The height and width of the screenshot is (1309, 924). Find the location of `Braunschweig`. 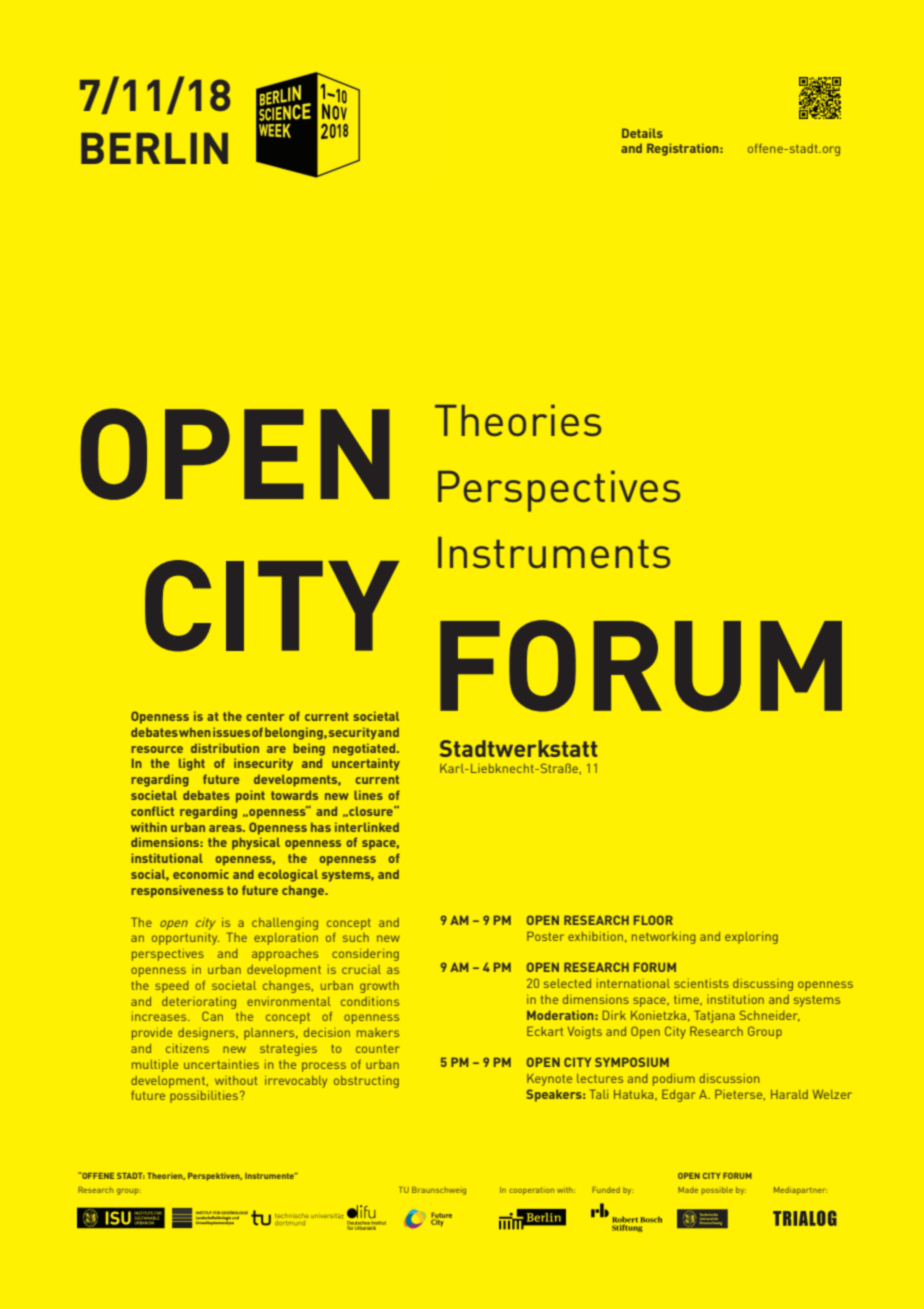

Braunschweig is located at coordinates (439, 1191).
